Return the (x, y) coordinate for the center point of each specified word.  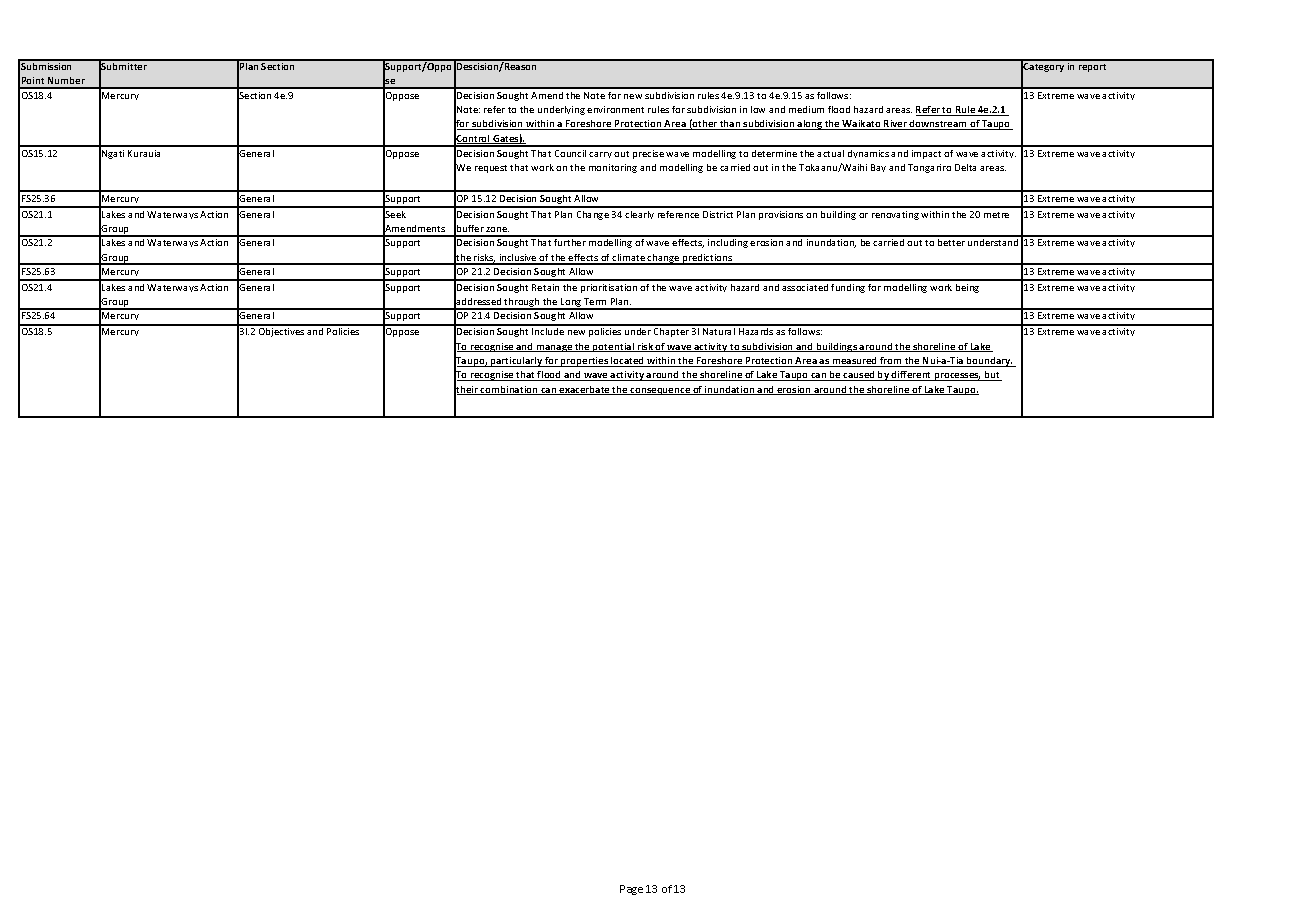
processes (957, 377)
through (522, 304)
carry (600, 155)
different (912, 376)
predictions (708, 259)
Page (631, 890)
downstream (938, 125)
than (730, 125)
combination (509, 390)
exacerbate (585, 390)
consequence (660, 391)
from (891, 362)
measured (855, 362)
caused (859, 376)
